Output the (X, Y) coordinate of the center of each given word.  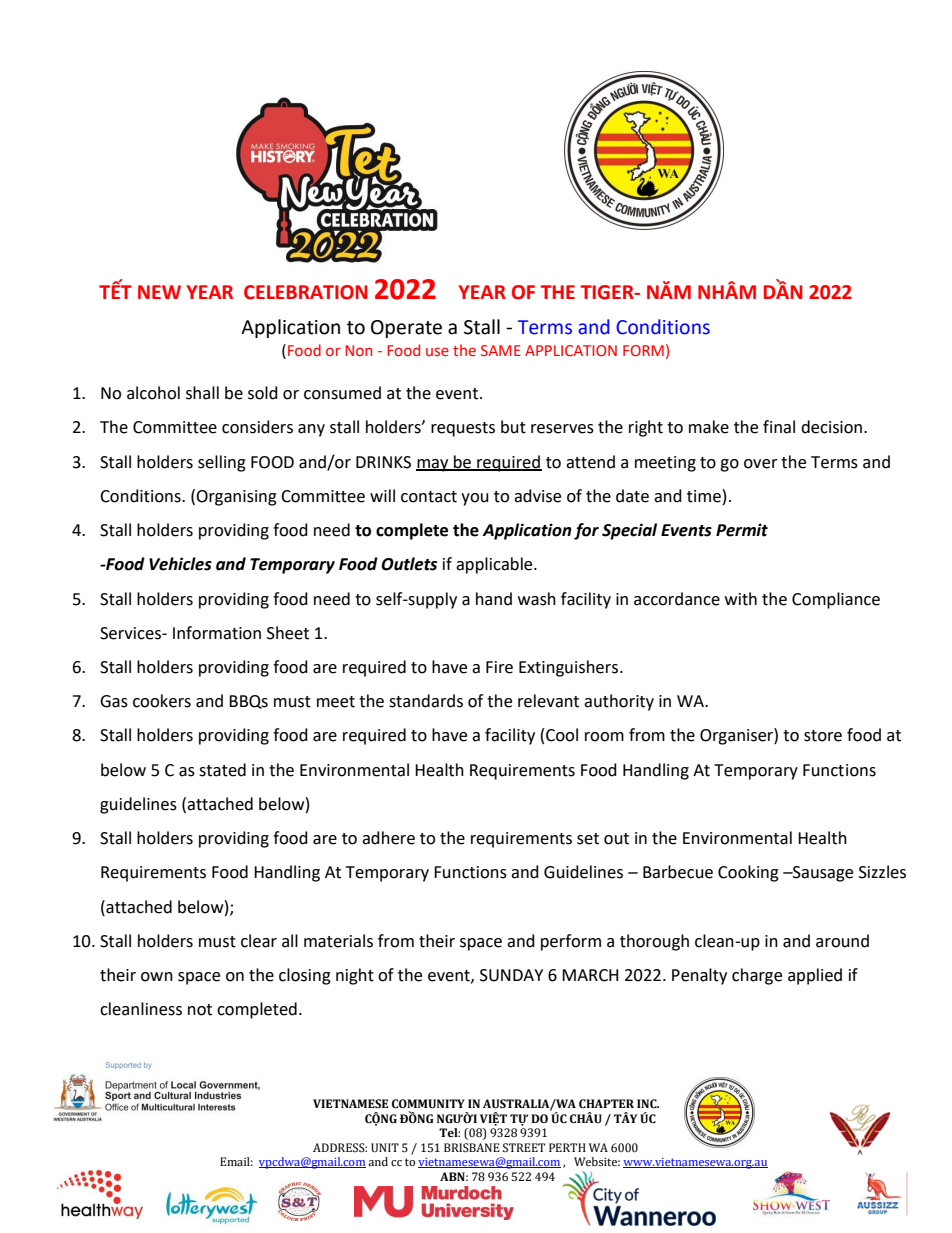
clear (259, 941)
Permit (742, 530)
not (200, 1010)
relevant (548, 701)
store (823, 736)
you (475, 499)
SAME (501, 350)
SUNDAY (511, 975)
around (842, 941)
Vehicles (180, 564)
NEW (159, 292)
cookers (162, 701)
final (779, 427)
